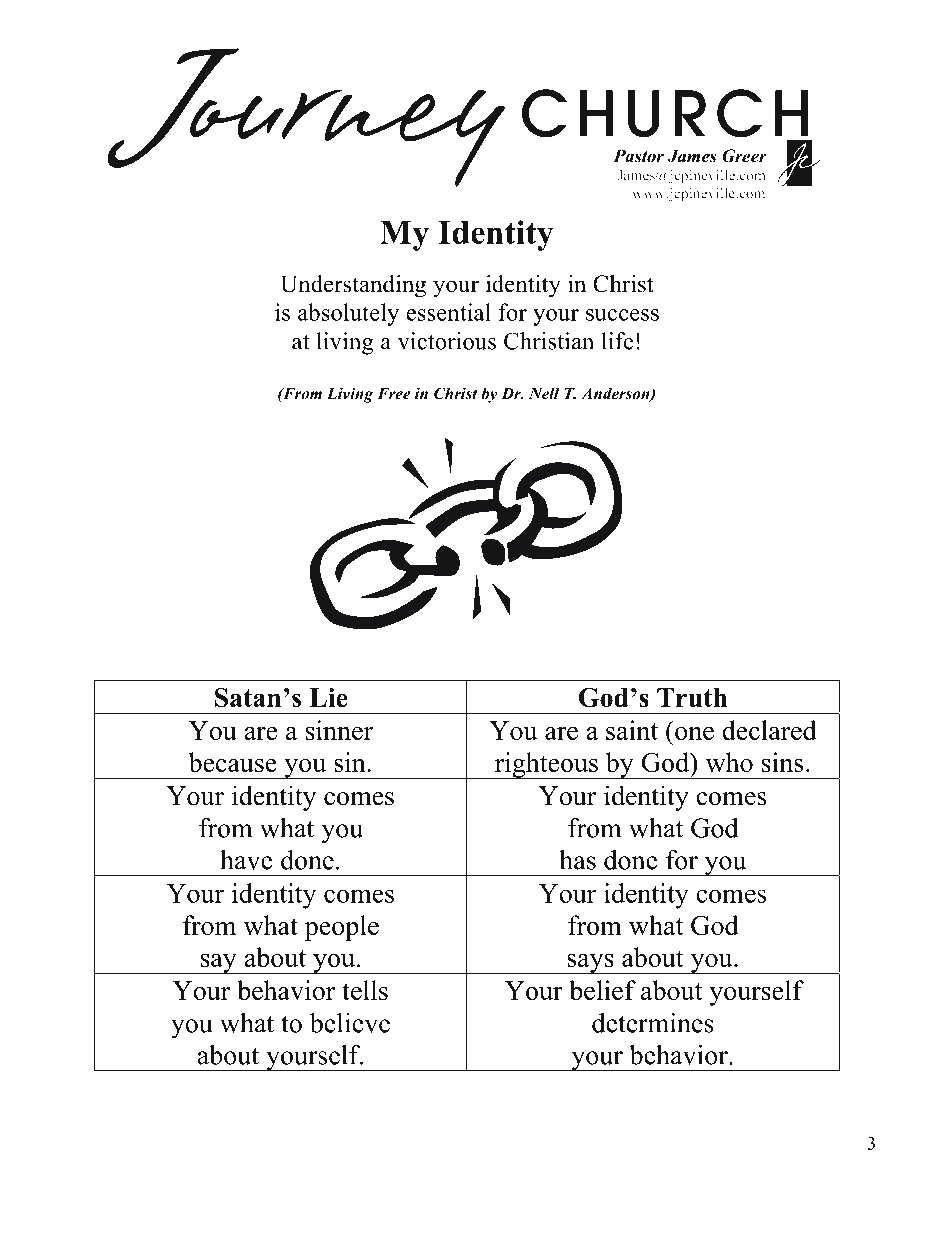 The height and width of the screenshot is (1233, 952). Describe the element at coordinates (638, 156) in the screenshot. I see `Pastor` at that location.
